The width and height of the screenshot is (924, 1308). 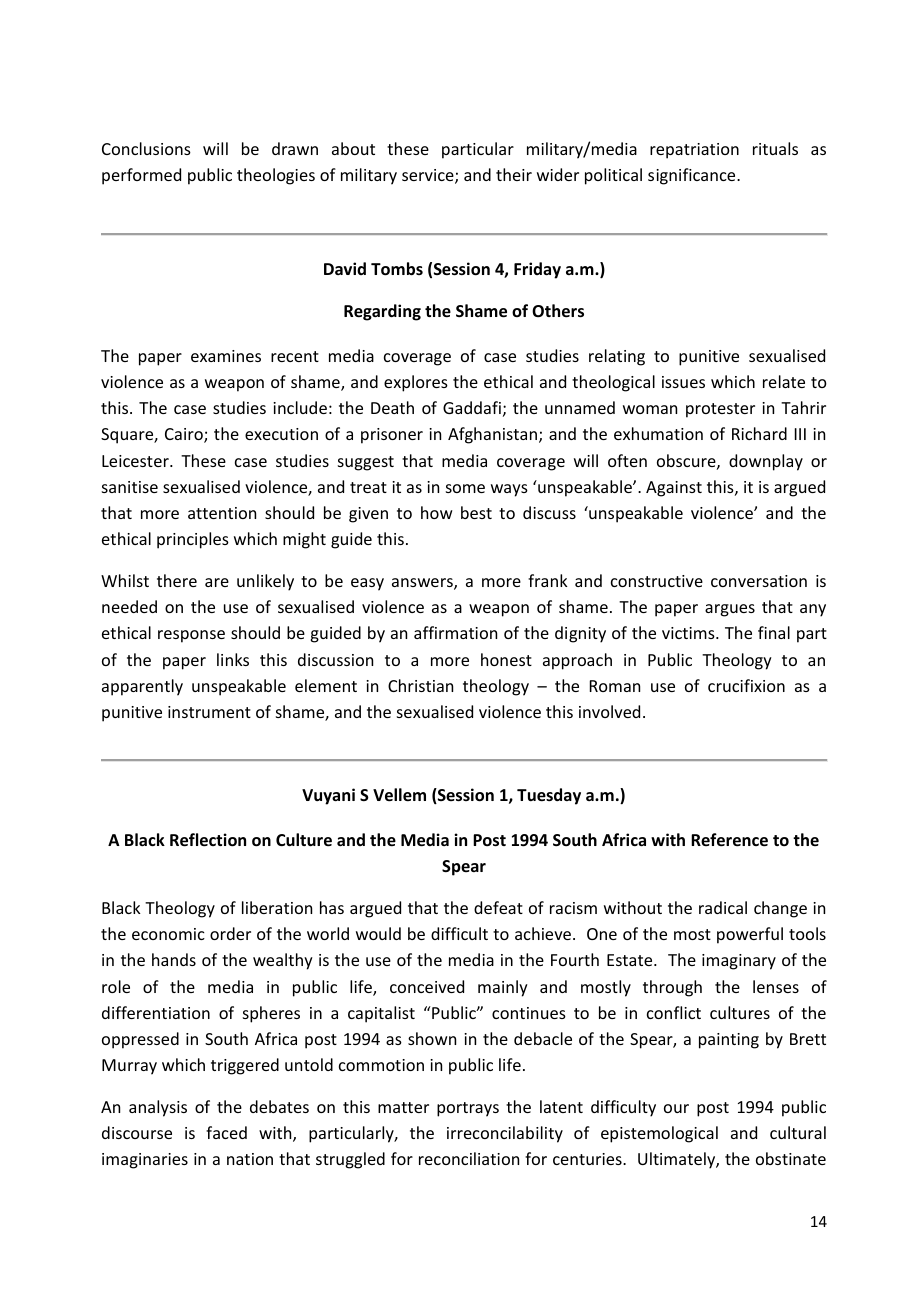 I want to click on significance, so click(x=693, y=176).
